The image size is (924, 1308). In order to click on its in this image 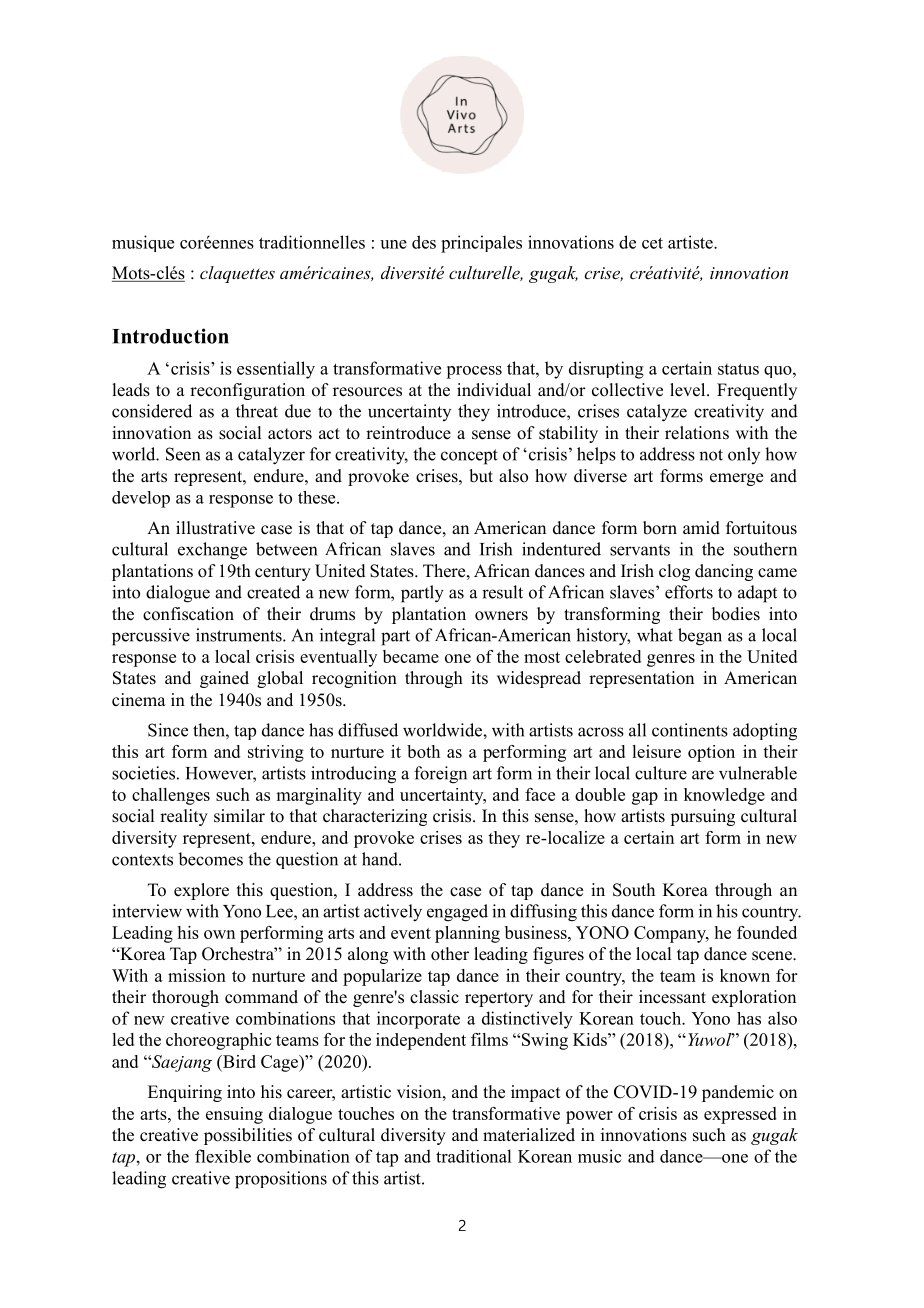, I will do `click(479, 678)`.
